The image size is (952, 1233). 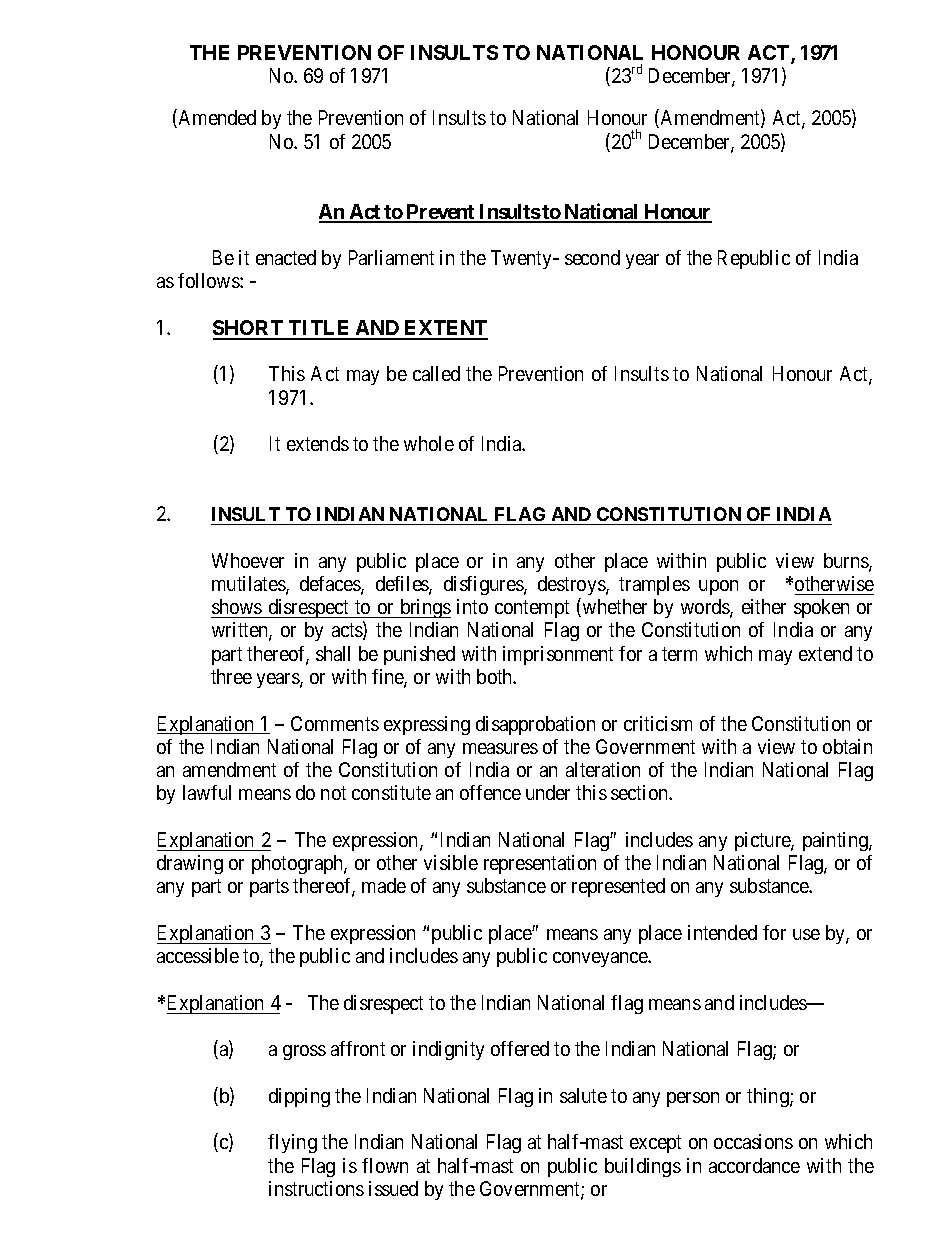 I want to click on lawful, so click(x=207, y=792).
